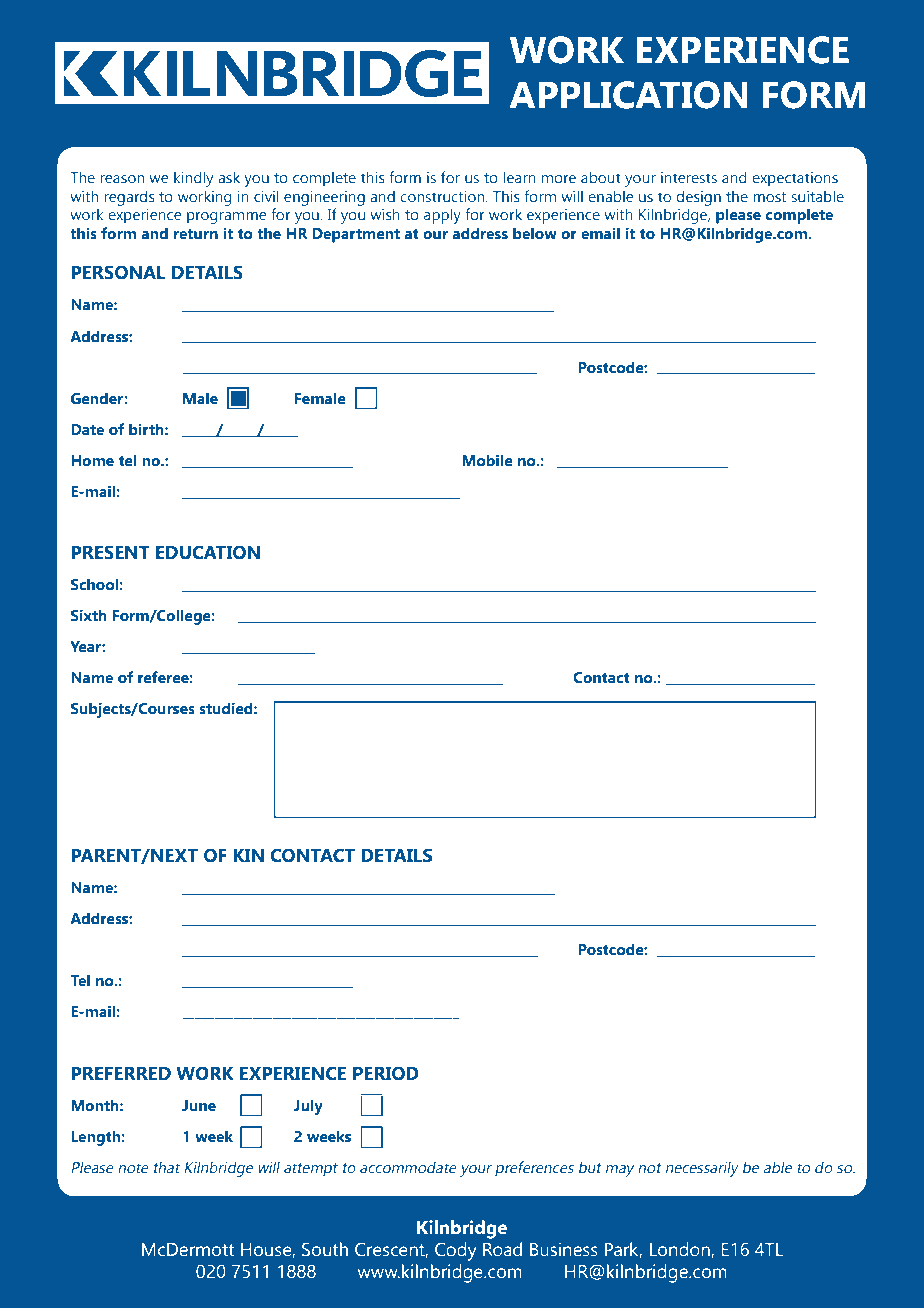 This document has height=1308, width=924. I want to click on Cody, so click(456, 1251).
